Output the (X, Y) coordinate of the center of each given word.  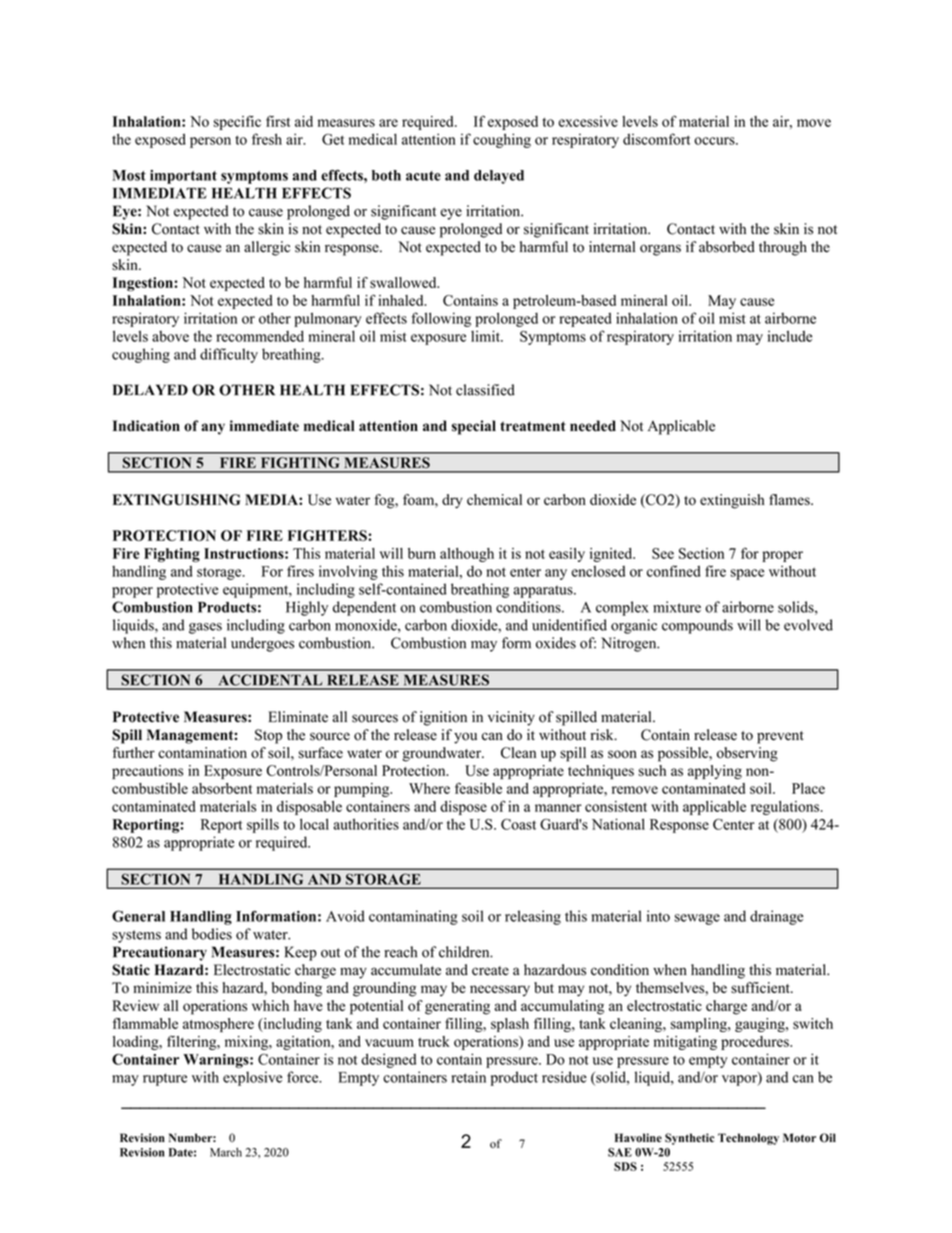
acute (423, 176)
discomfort (656, 139)
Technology (748, 1139)
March (226, 1152)
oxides (556, 643)
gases (205, 628)
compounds (697, 626)
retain (468, 1077)
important (183, 177)
